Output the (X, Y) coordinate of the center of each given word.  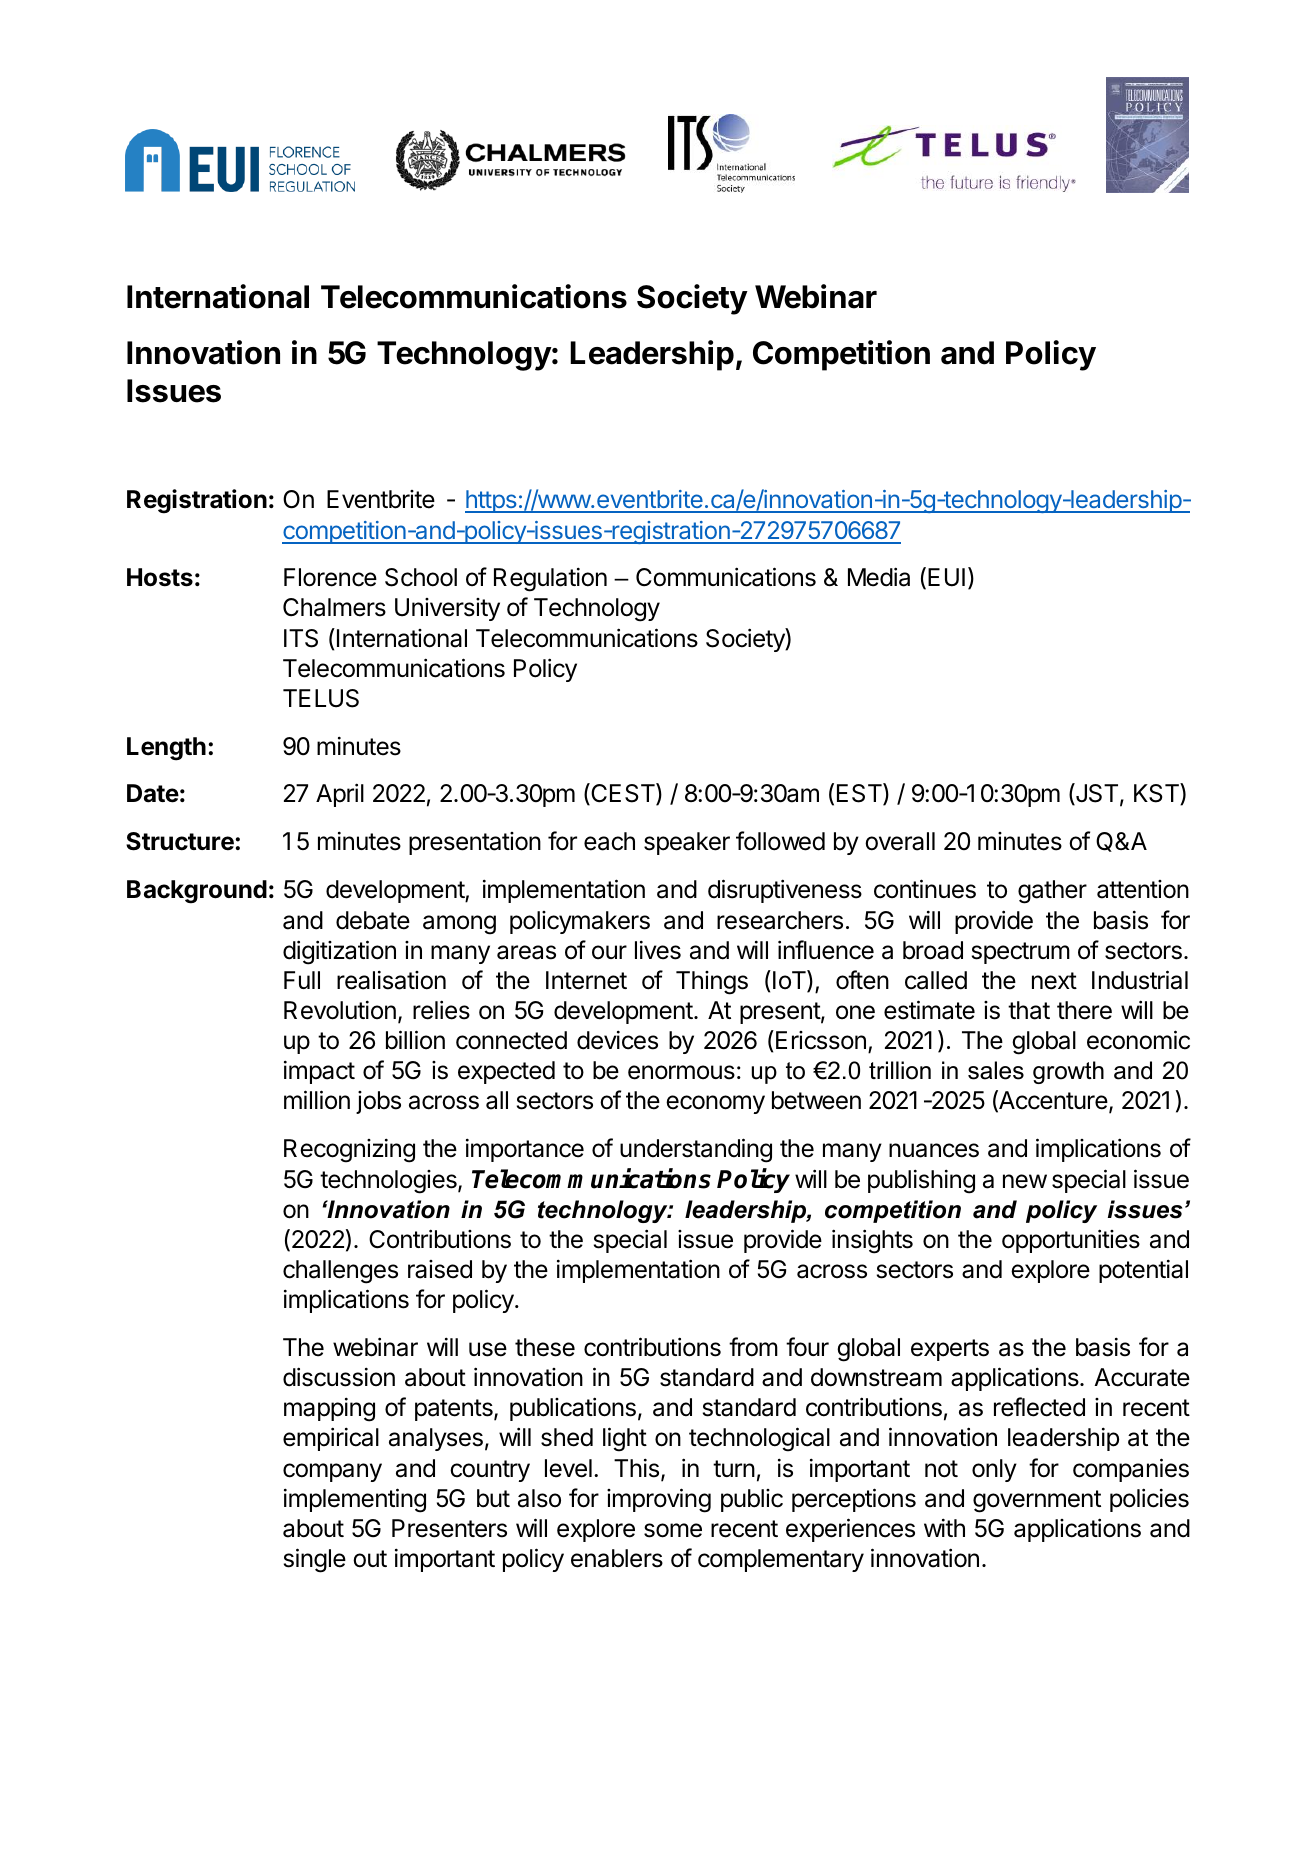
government (1037, 1501)
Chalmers (334, 607)
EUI (946, 577)
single (315, 1560)
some (673, 1530)
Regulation (550, 579)
